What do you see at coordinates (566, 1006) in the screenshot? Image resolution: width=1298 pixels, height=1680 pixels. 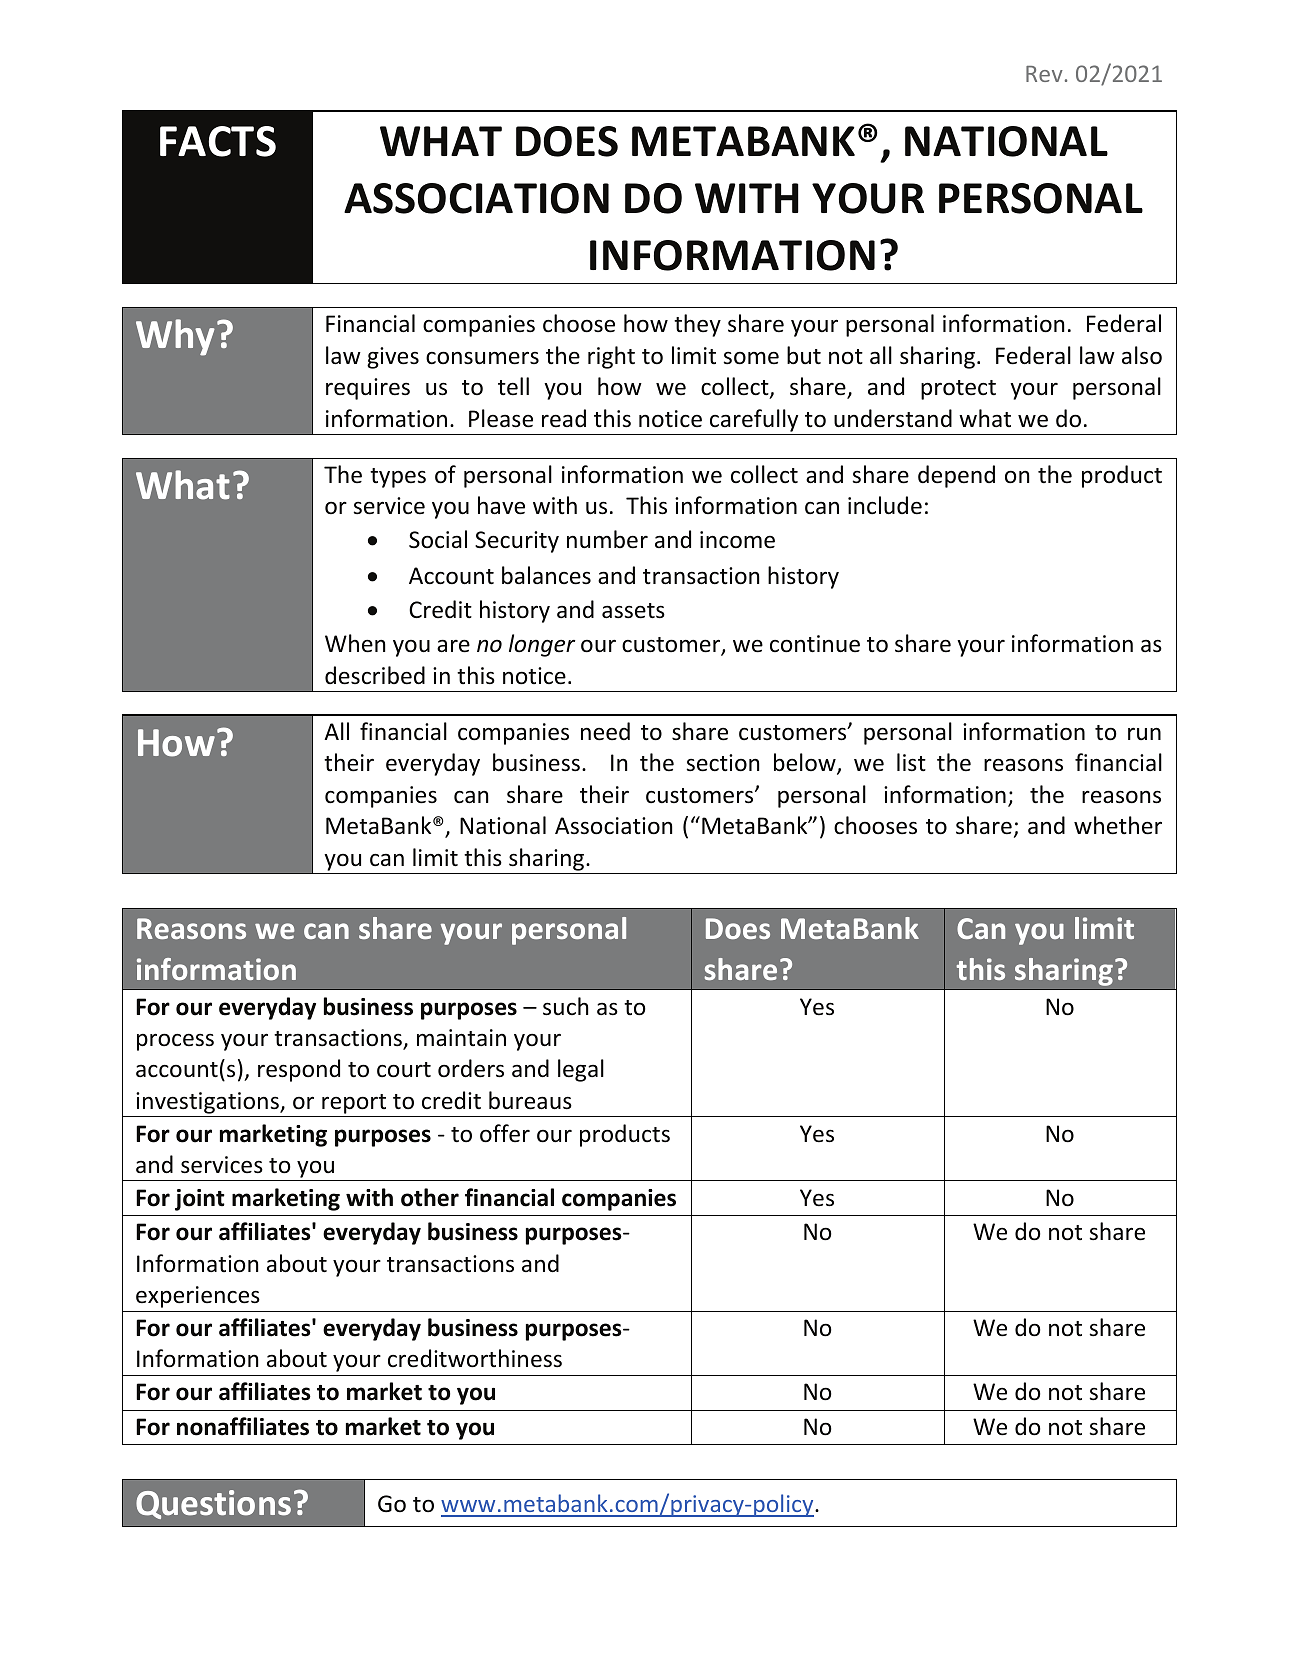 I see `such` at bounding box center [566, 1006].
